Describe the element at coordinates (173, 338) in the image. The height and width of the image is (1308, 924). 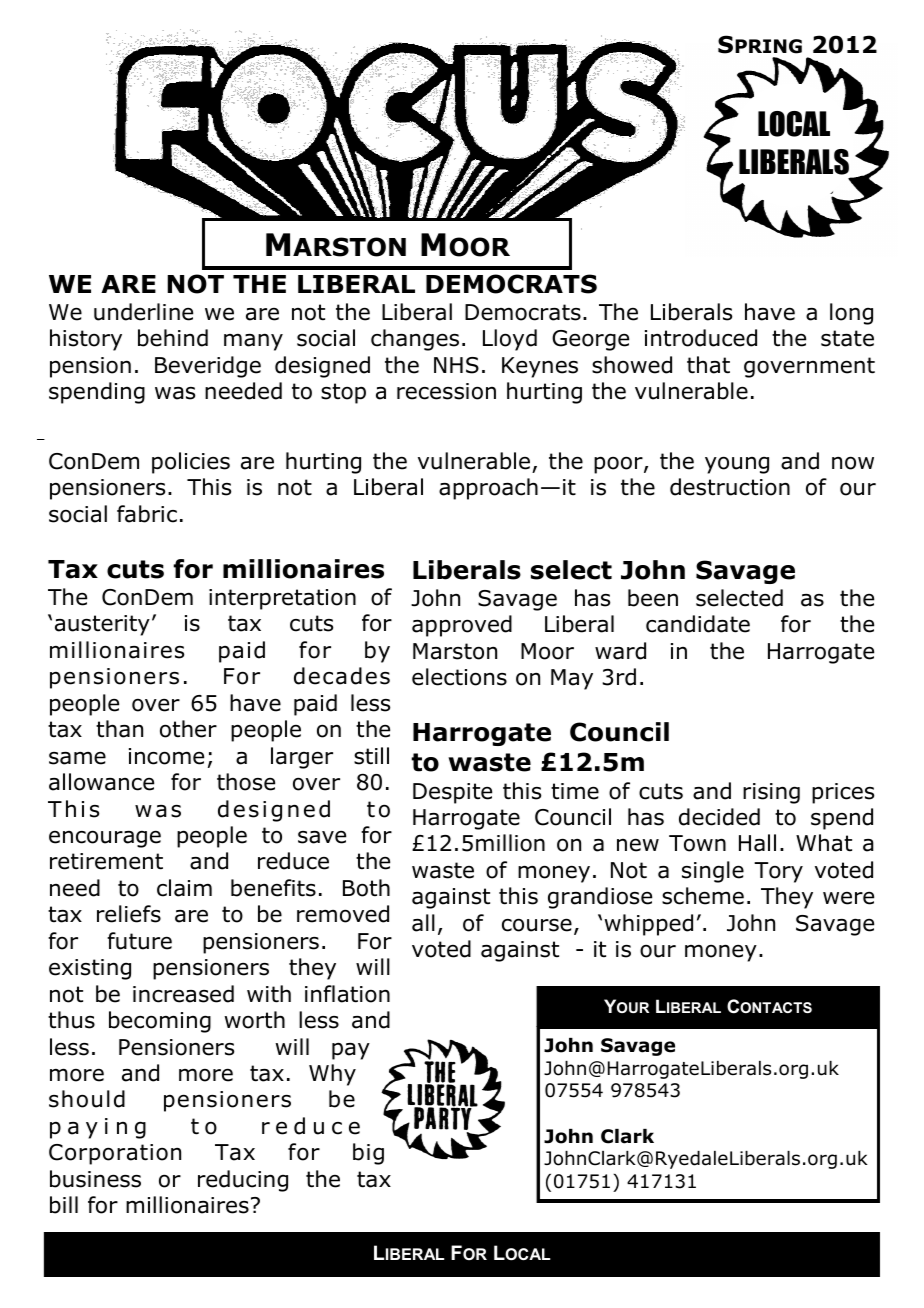
I see `behind` at that location.
